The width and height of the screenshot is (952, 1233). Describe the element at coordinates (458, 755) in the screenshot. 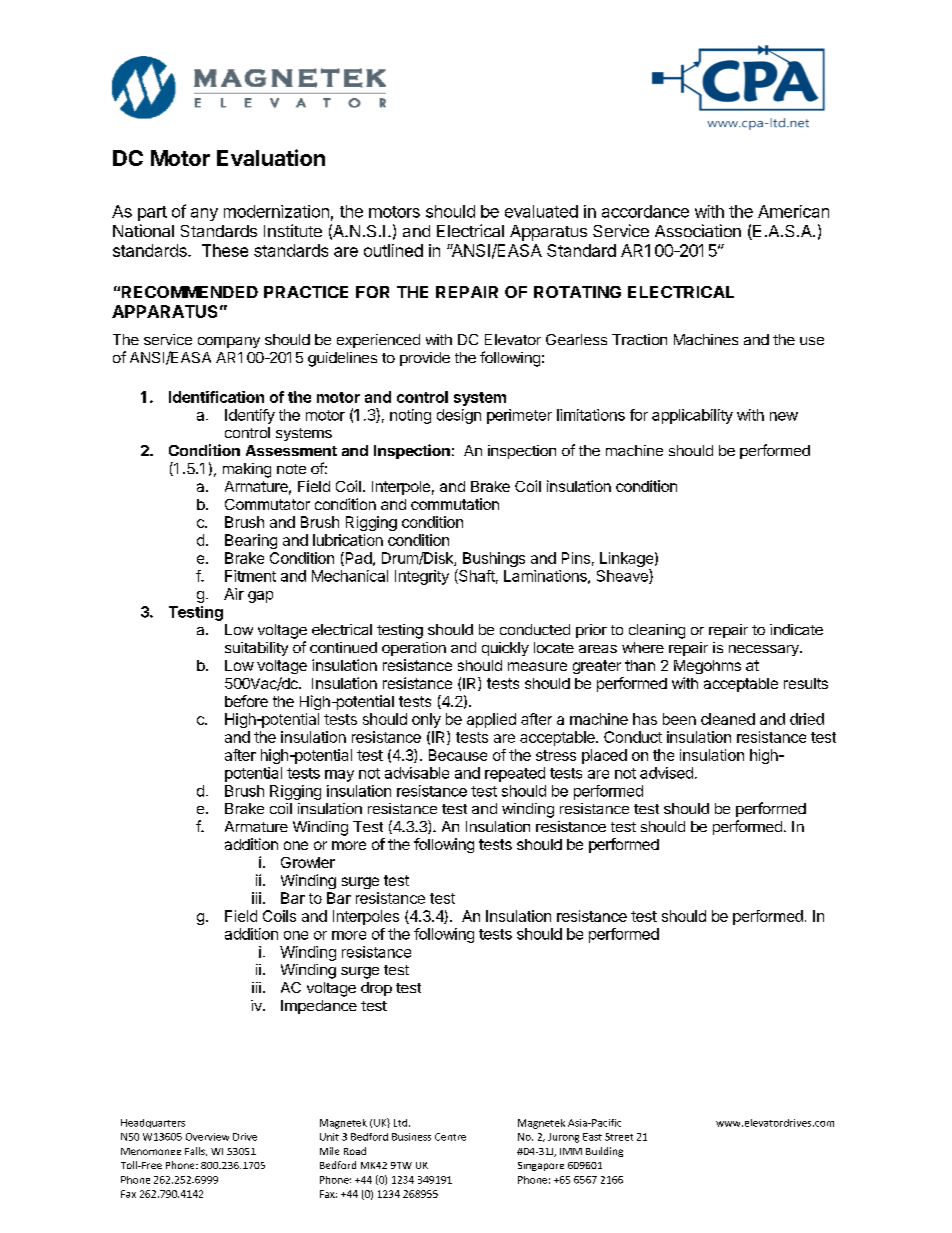

I see `Because` at that location.
